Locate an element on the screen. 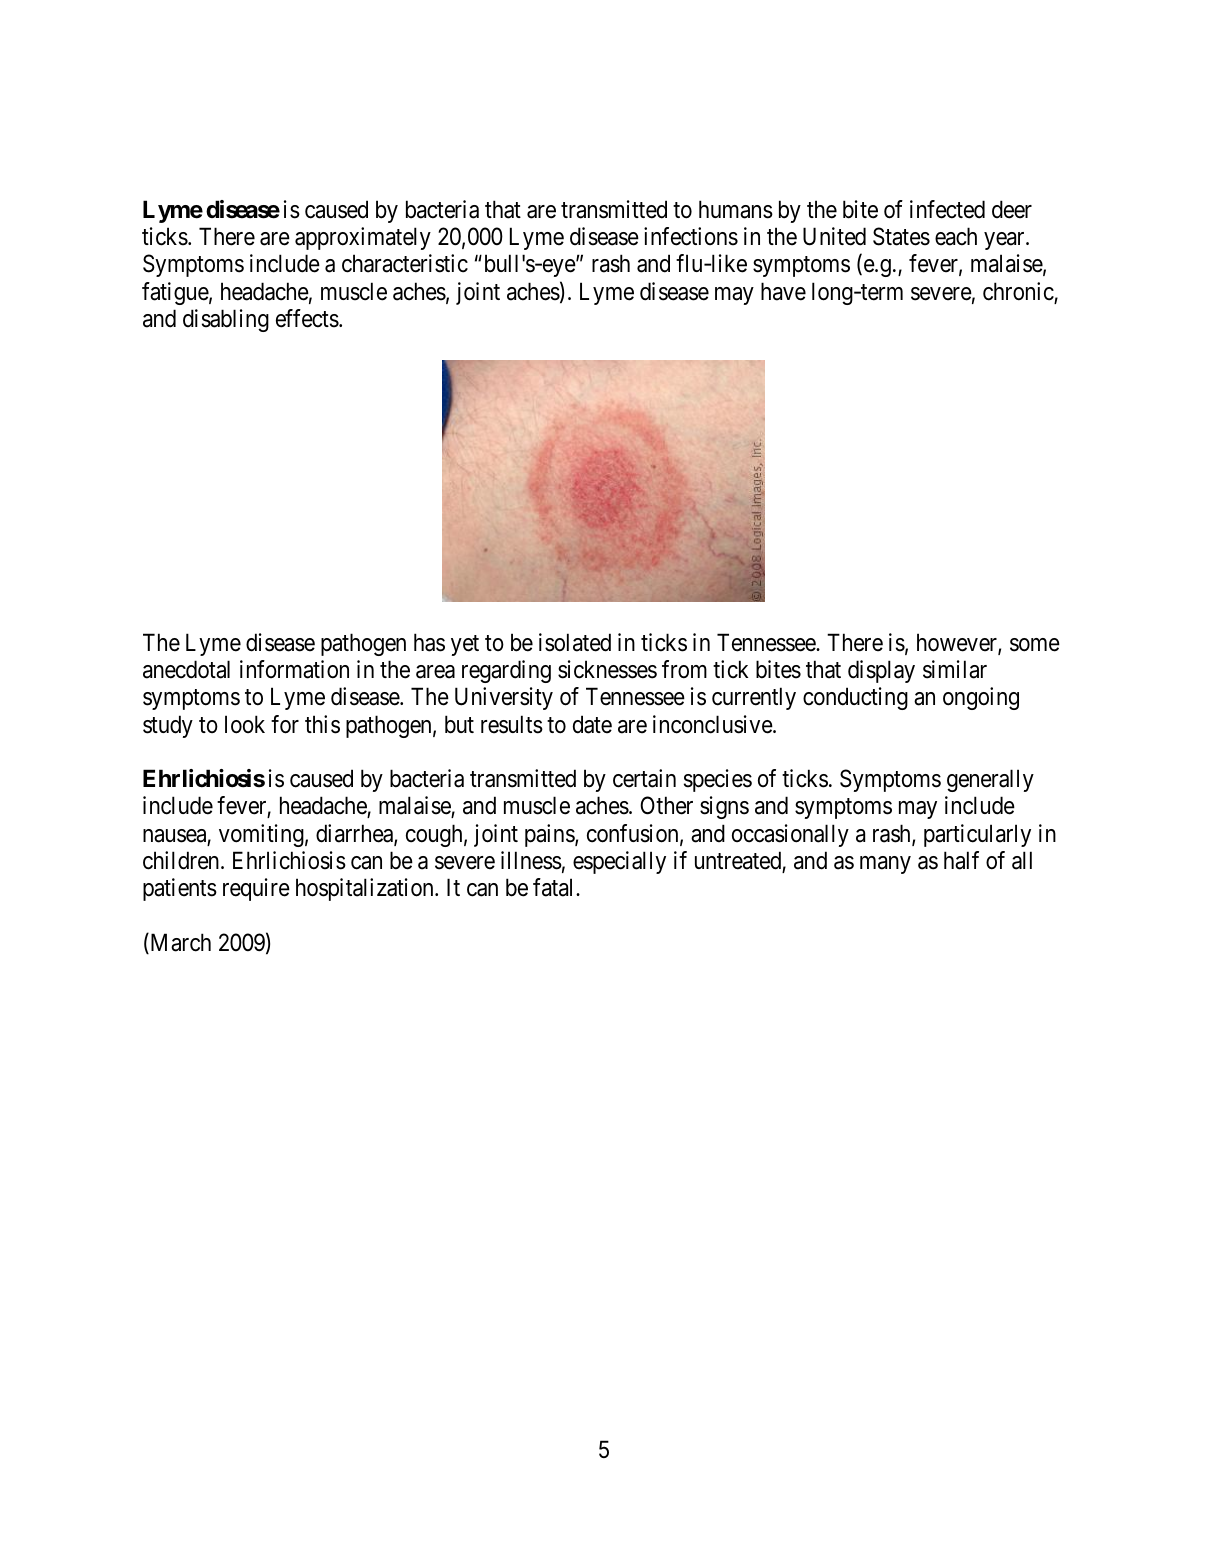 The height and width of the screenshot is (1562, 1207). has is located at coordinates (429, 642).
